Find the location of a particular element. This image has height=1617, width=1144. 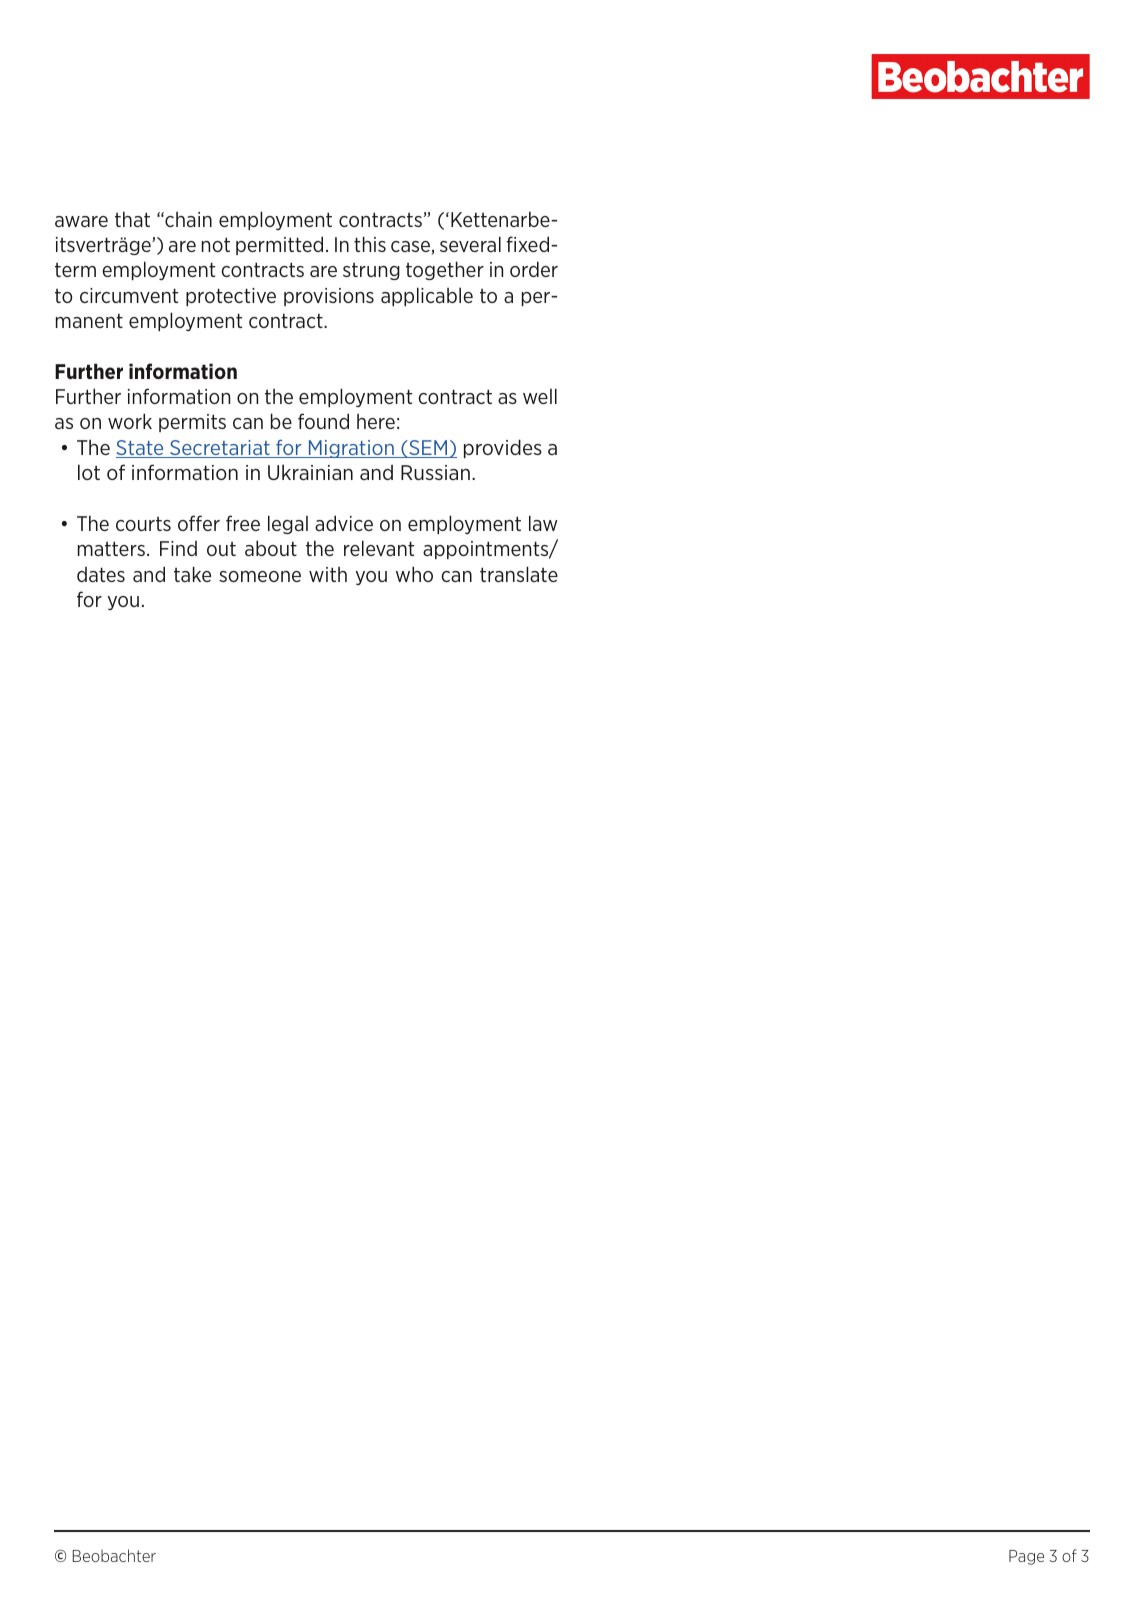

translate is located at coordinates (519, 574).
